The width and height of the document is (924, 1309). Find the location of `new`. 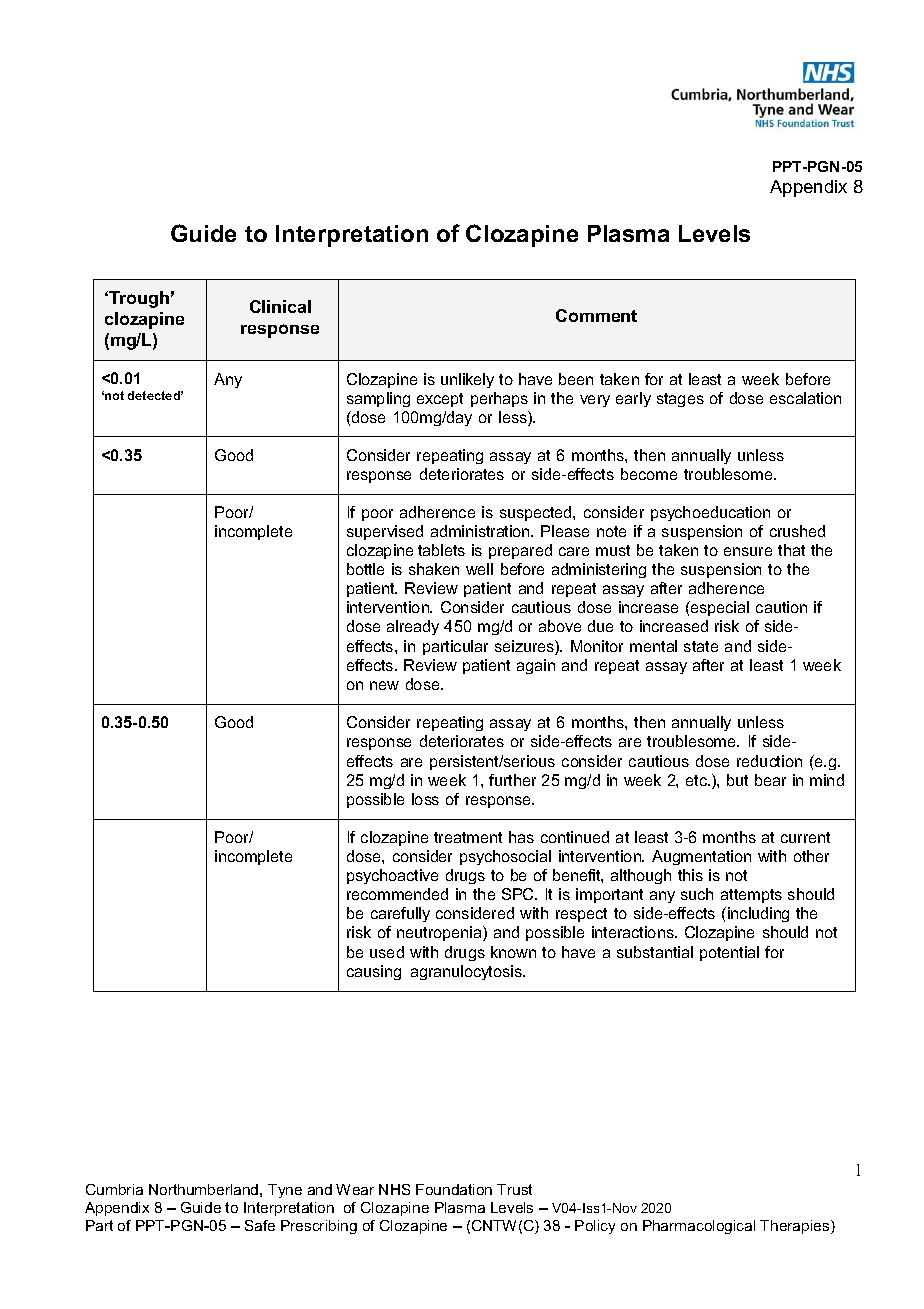

new is located at coordinates (384, 685).
